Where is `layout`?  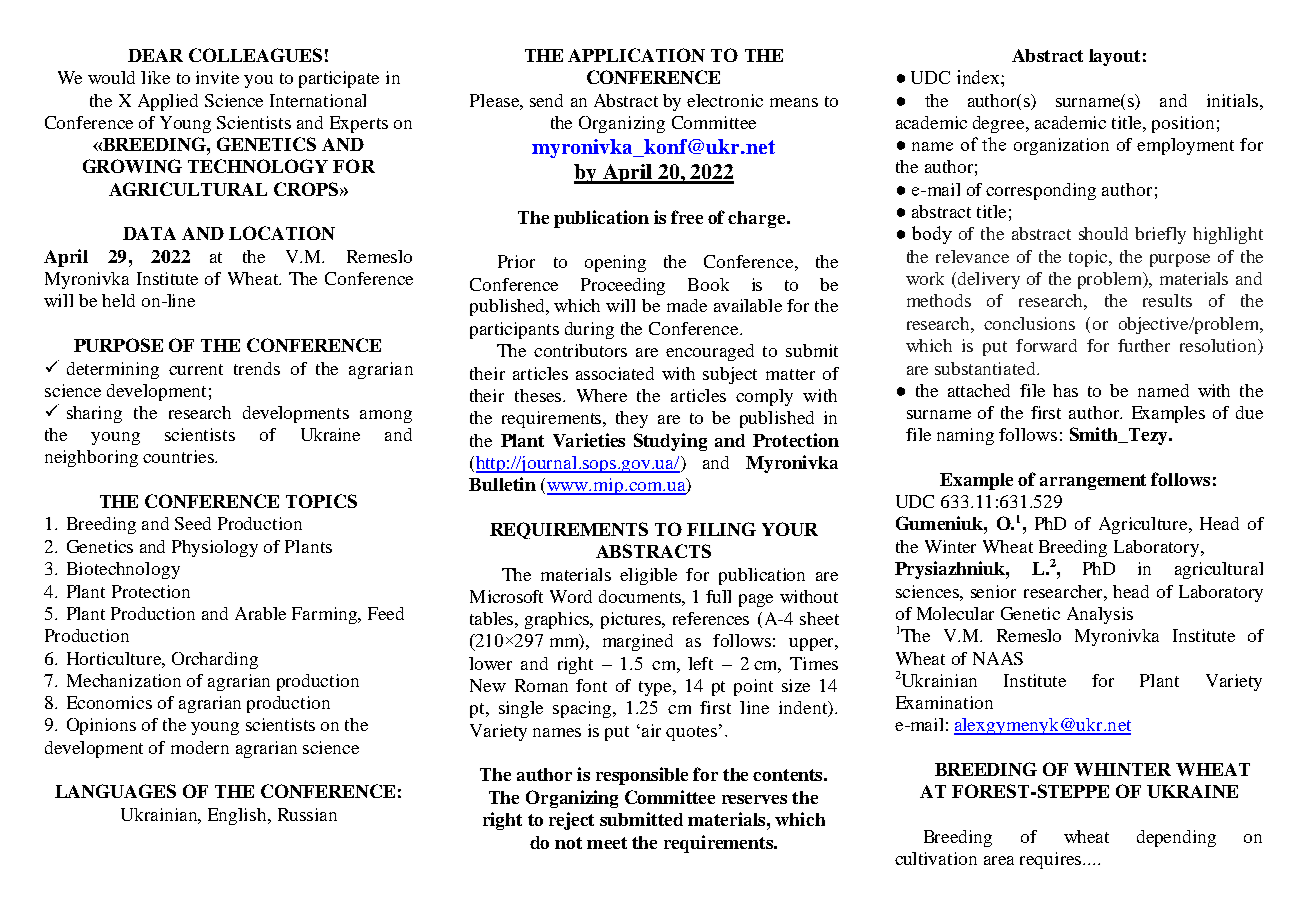 layout is located at coordinates (1114, 57).
